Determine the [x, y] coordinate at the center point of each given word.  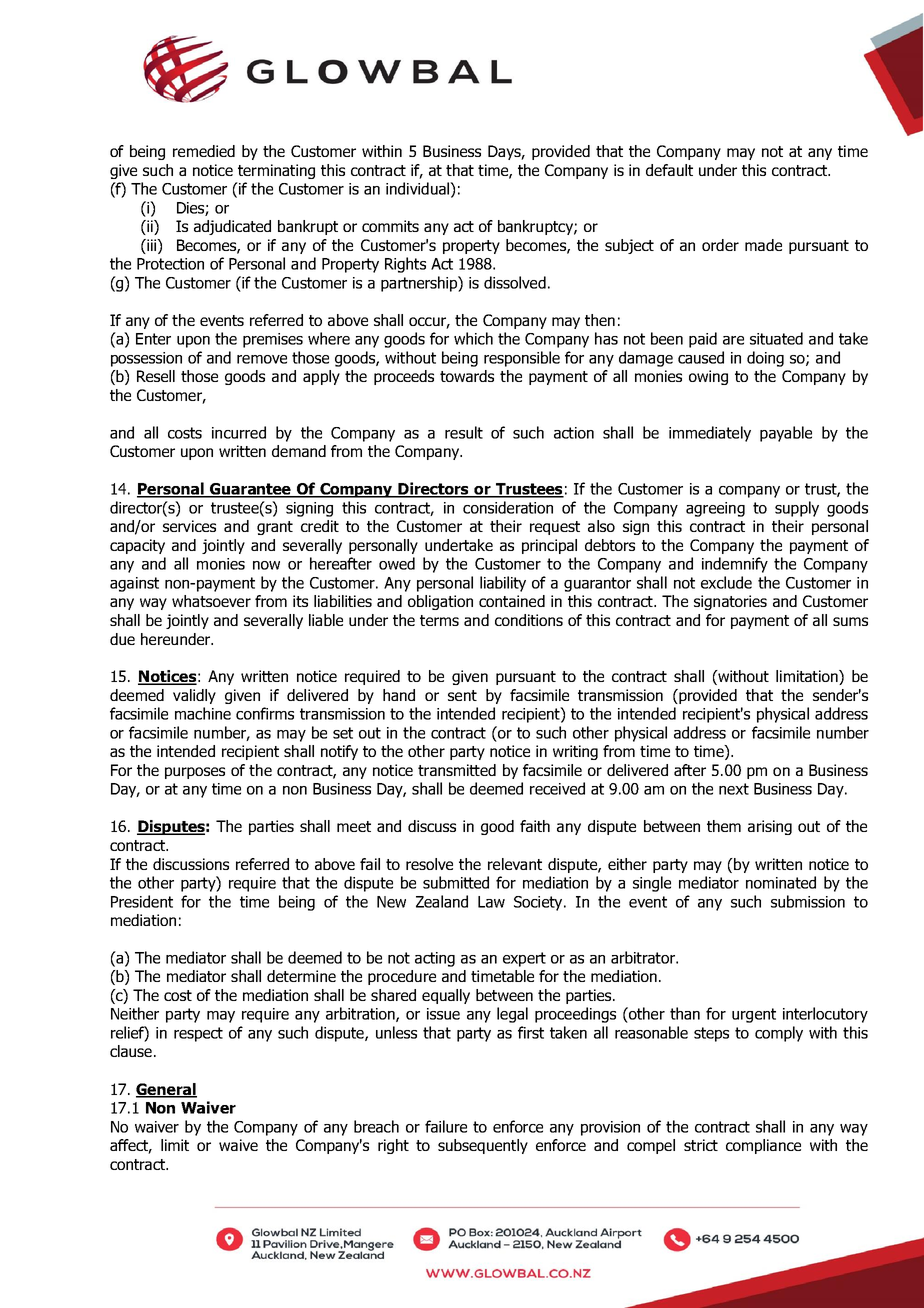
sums [850, 621]
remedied [204, 151]
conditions [529, 620]
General [166, 1090]
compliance [763, 1146]
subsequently [483, 1146]
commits [390, 226]
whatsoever [211, 601]
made [763, 245]
